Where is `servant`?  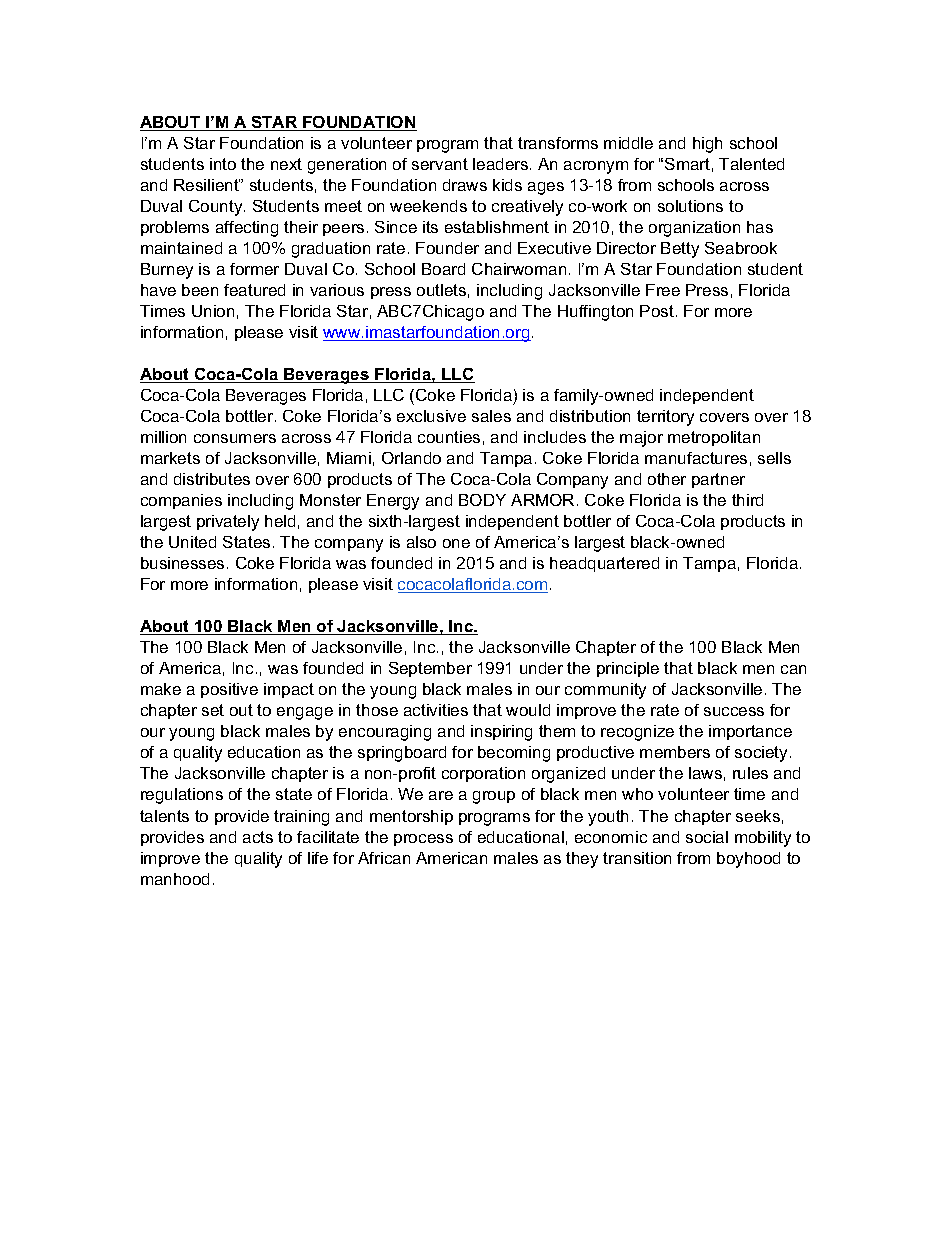 servant is located at coordinates (440, 164).
